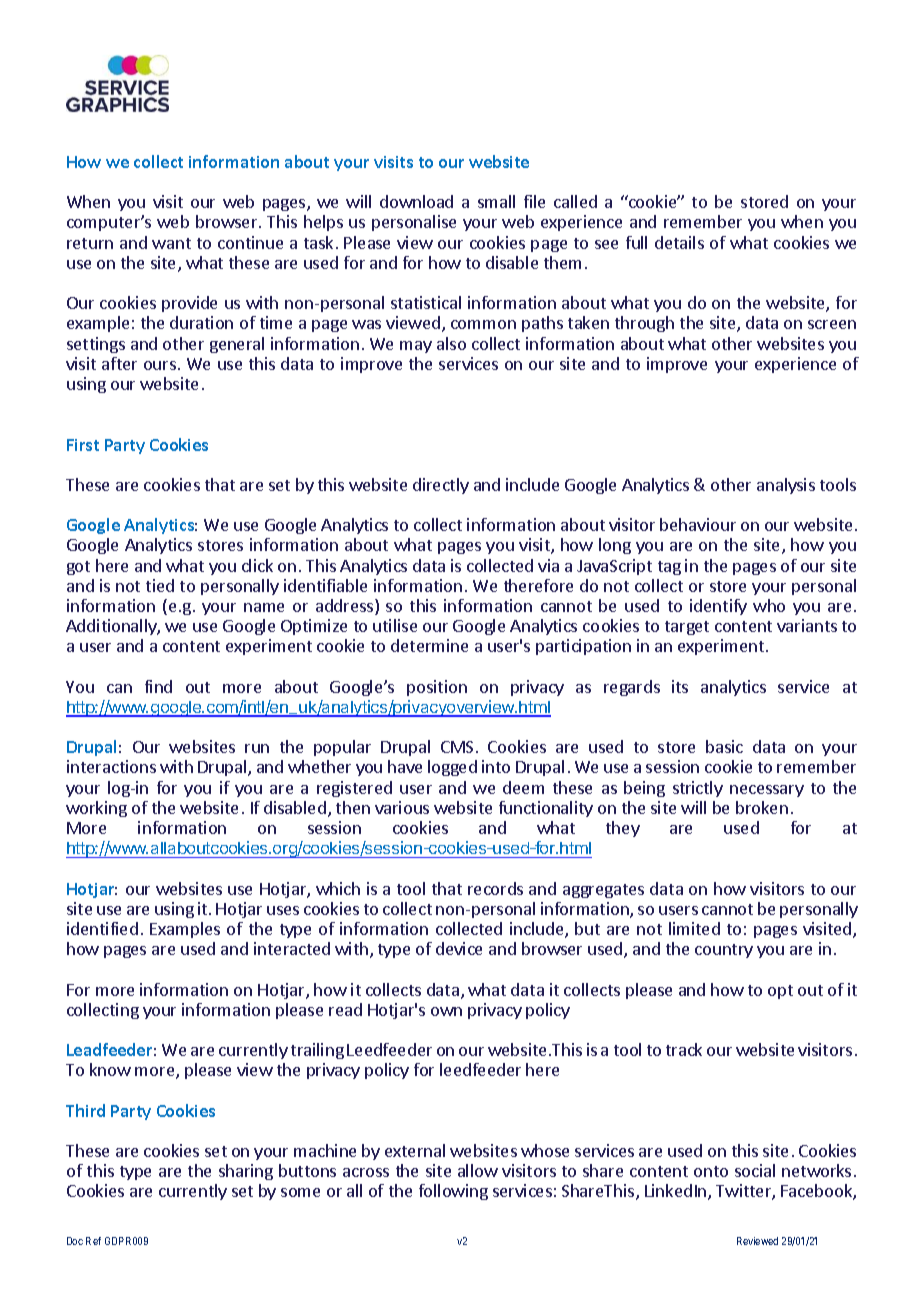 The width and height of the screenshot is (924, 1307). I want to click on download, so click(416, 201).
